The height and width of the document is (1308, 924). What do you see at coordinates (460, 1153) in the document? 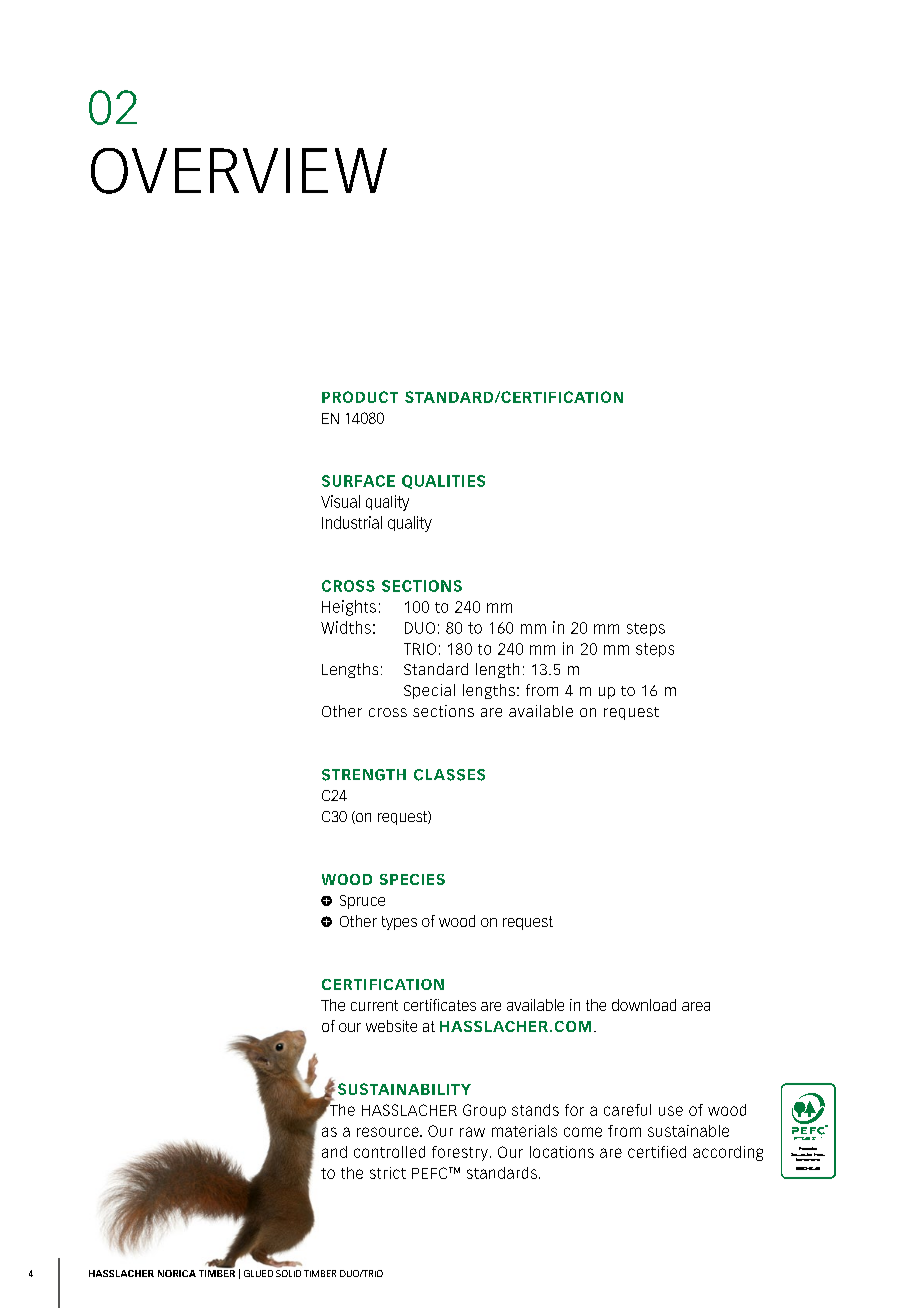
I see `forestry` at bounding box center [460, 1153].
